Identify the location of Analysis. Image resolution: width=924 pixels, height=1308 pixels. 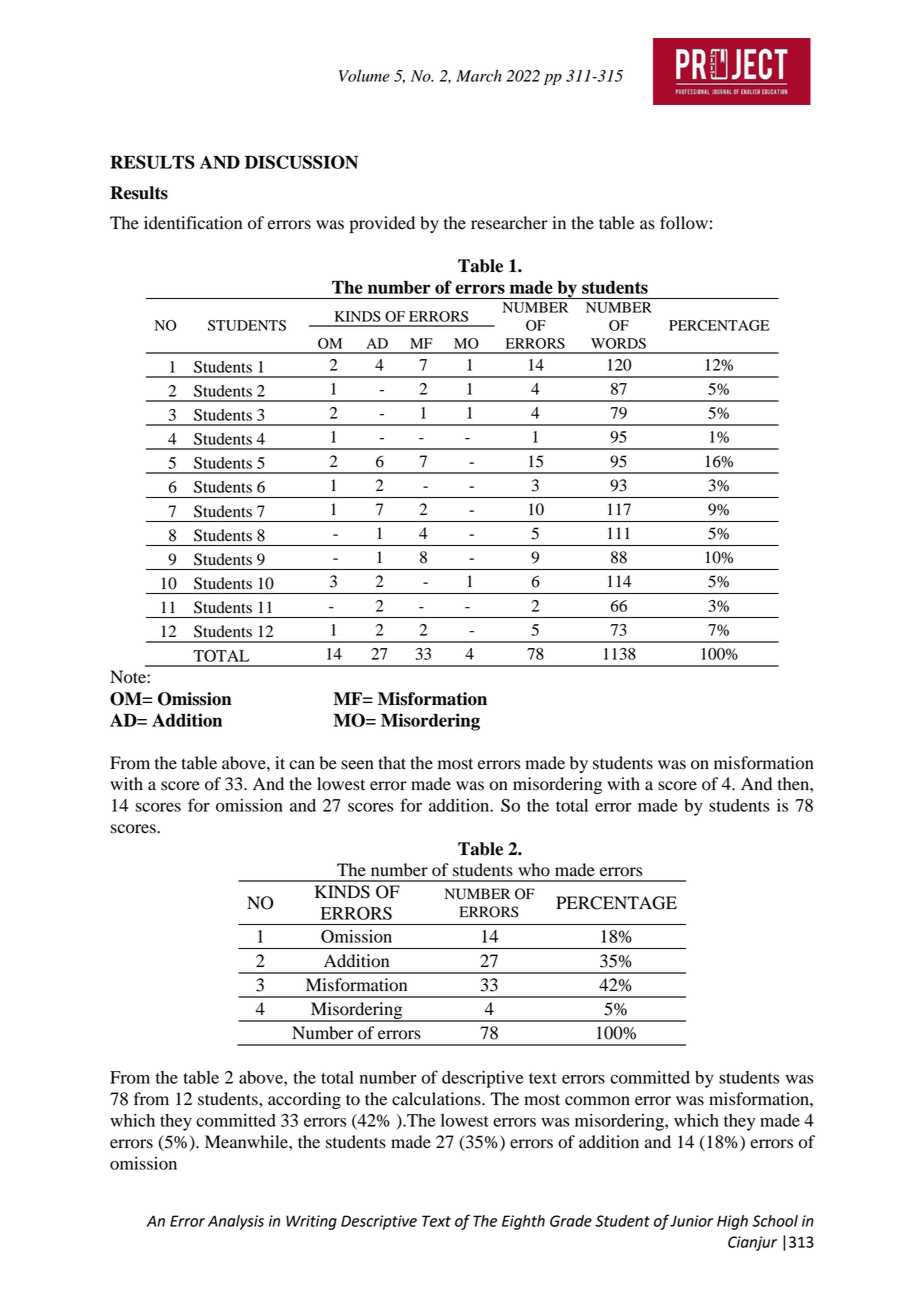
(236, 1222).
